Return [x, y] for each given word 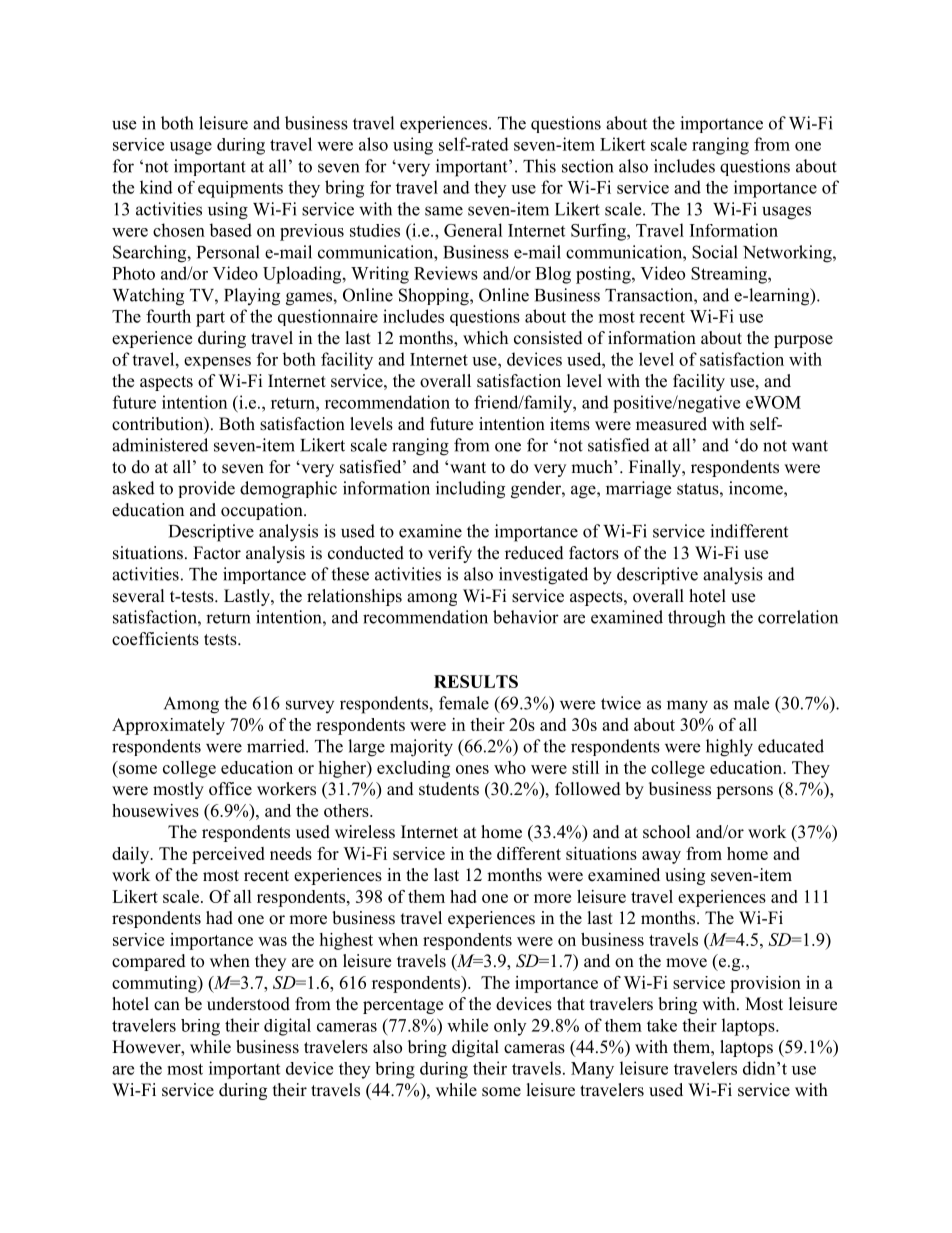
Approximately [168, 726]
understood [248, 1004]
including [470, 490]
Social [715, 252]
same [444, 211]
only [510, 1027]
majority [421, 748]
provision [765, 984]
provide [206, 489]
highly [729, 748]
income [757, 488]
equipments [240, 189]
